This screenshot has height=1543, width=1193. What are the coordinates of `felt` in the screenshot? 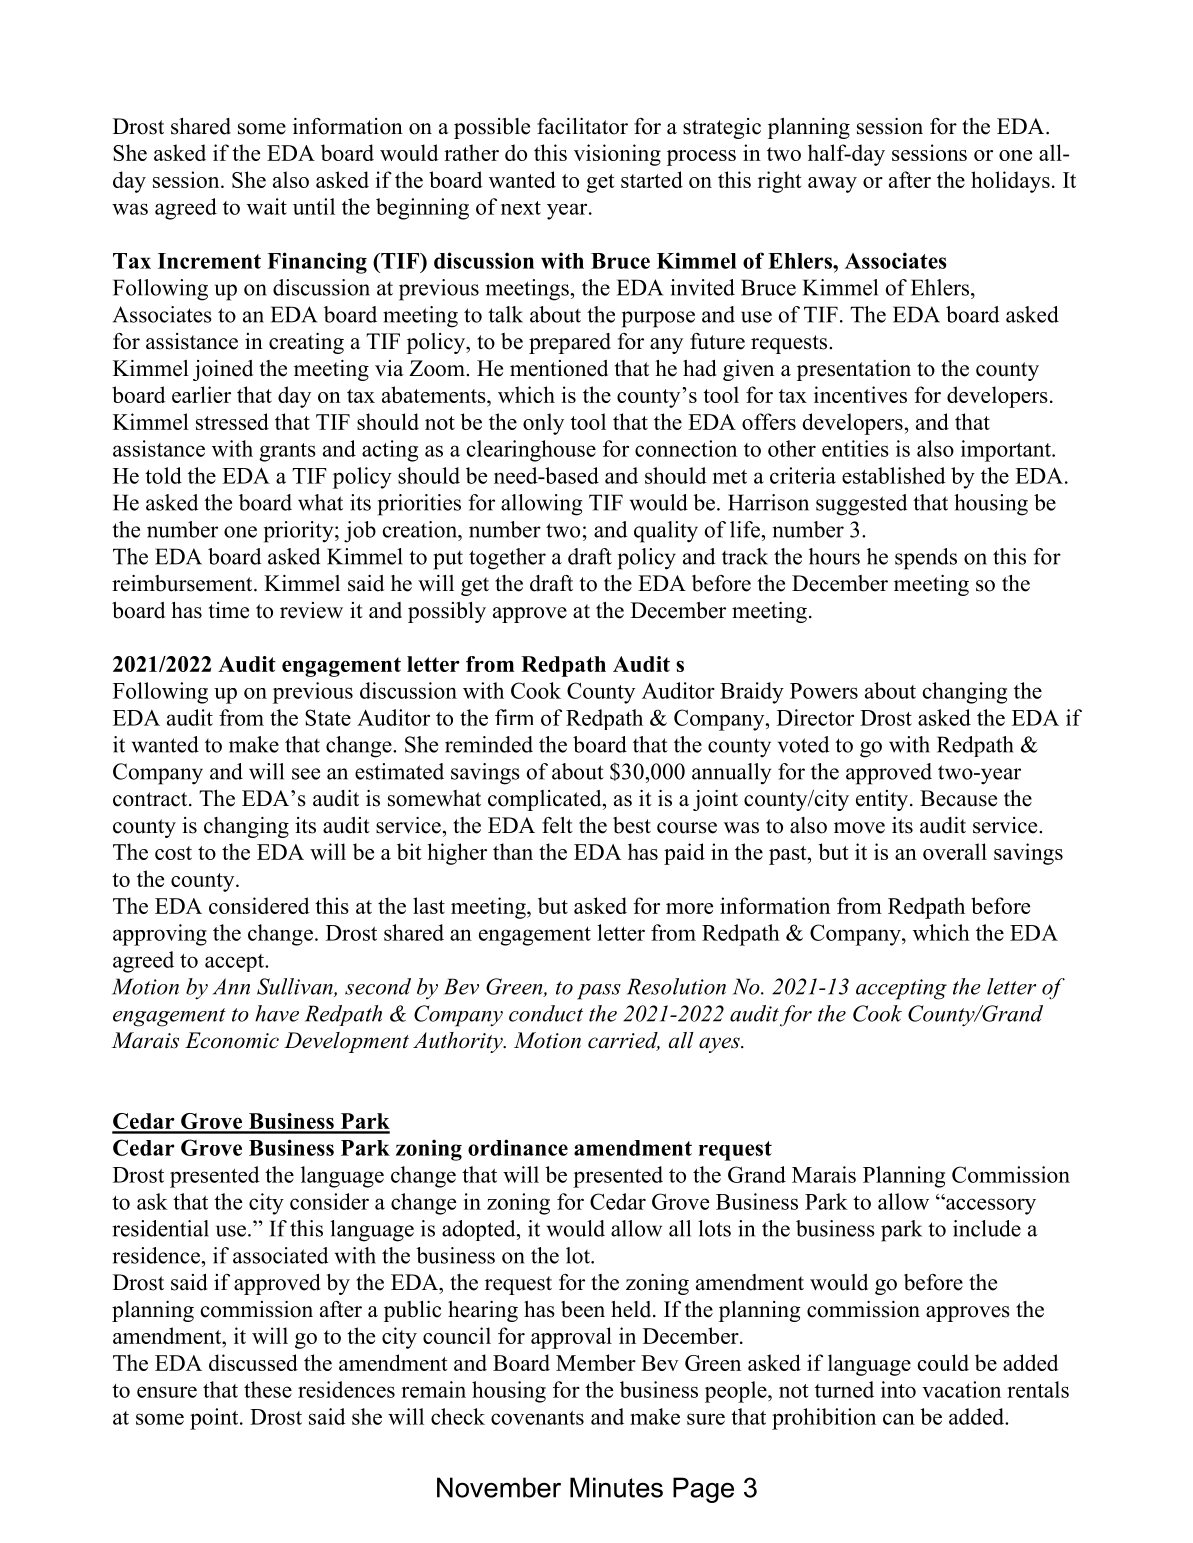 It's located at (557, 825).
